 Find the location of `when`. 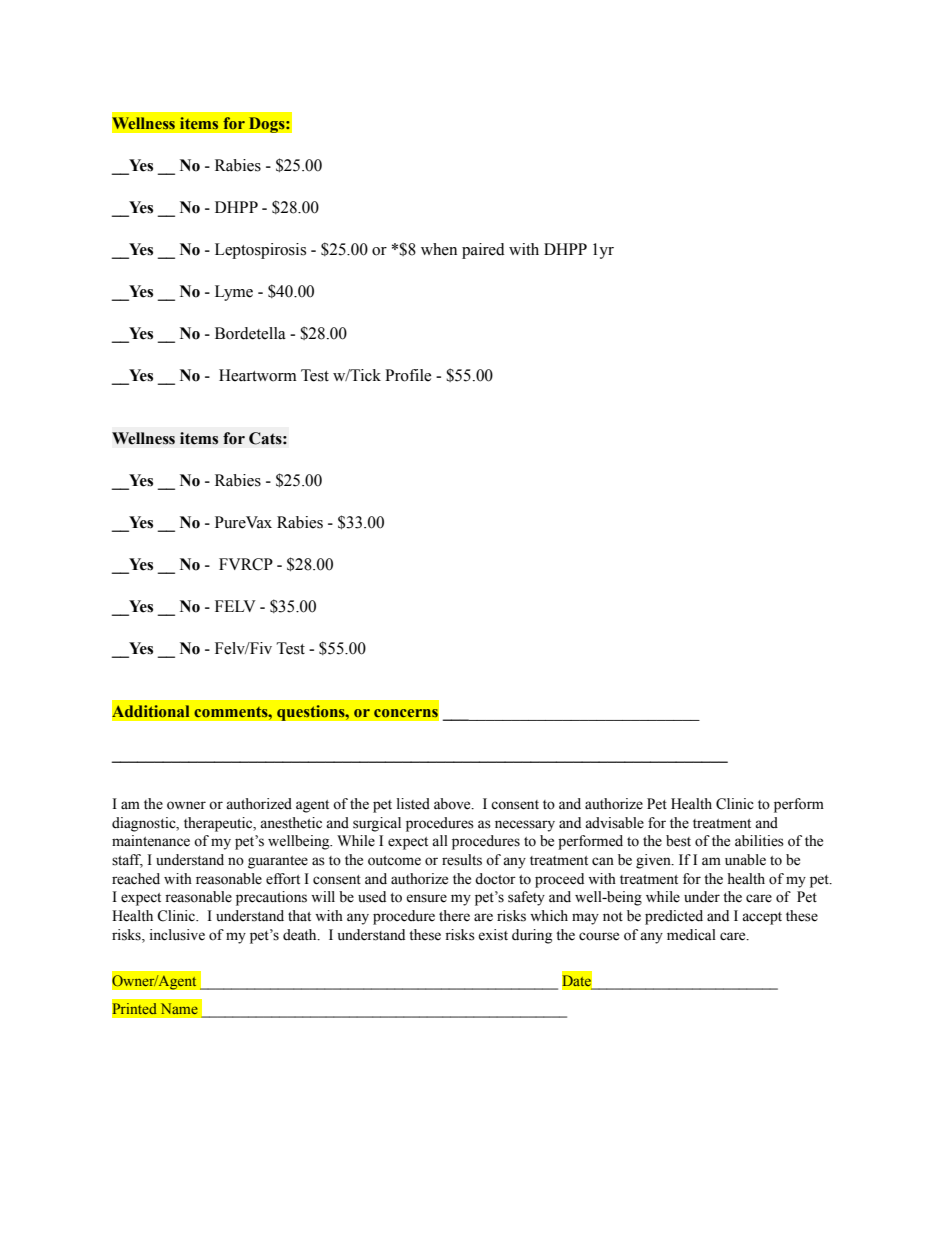

when is located at coordinates (439, 249).
